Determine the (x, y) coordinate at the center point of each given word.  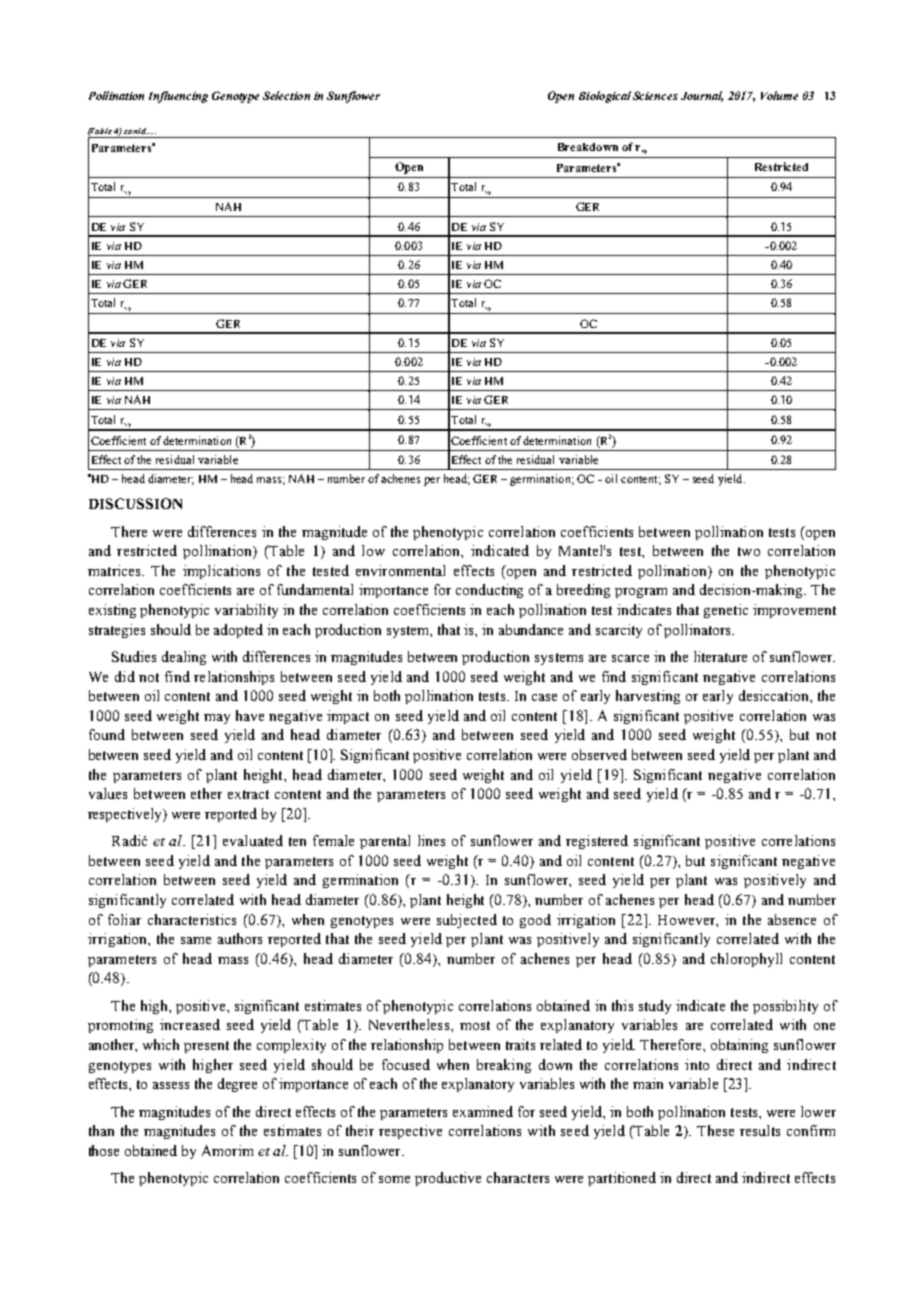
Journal (702, 96)
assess (171, 1085)
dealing (184, 658)
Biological (605, 97)
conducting (489, 591)
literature (720, 656)
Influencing (178, 97)
